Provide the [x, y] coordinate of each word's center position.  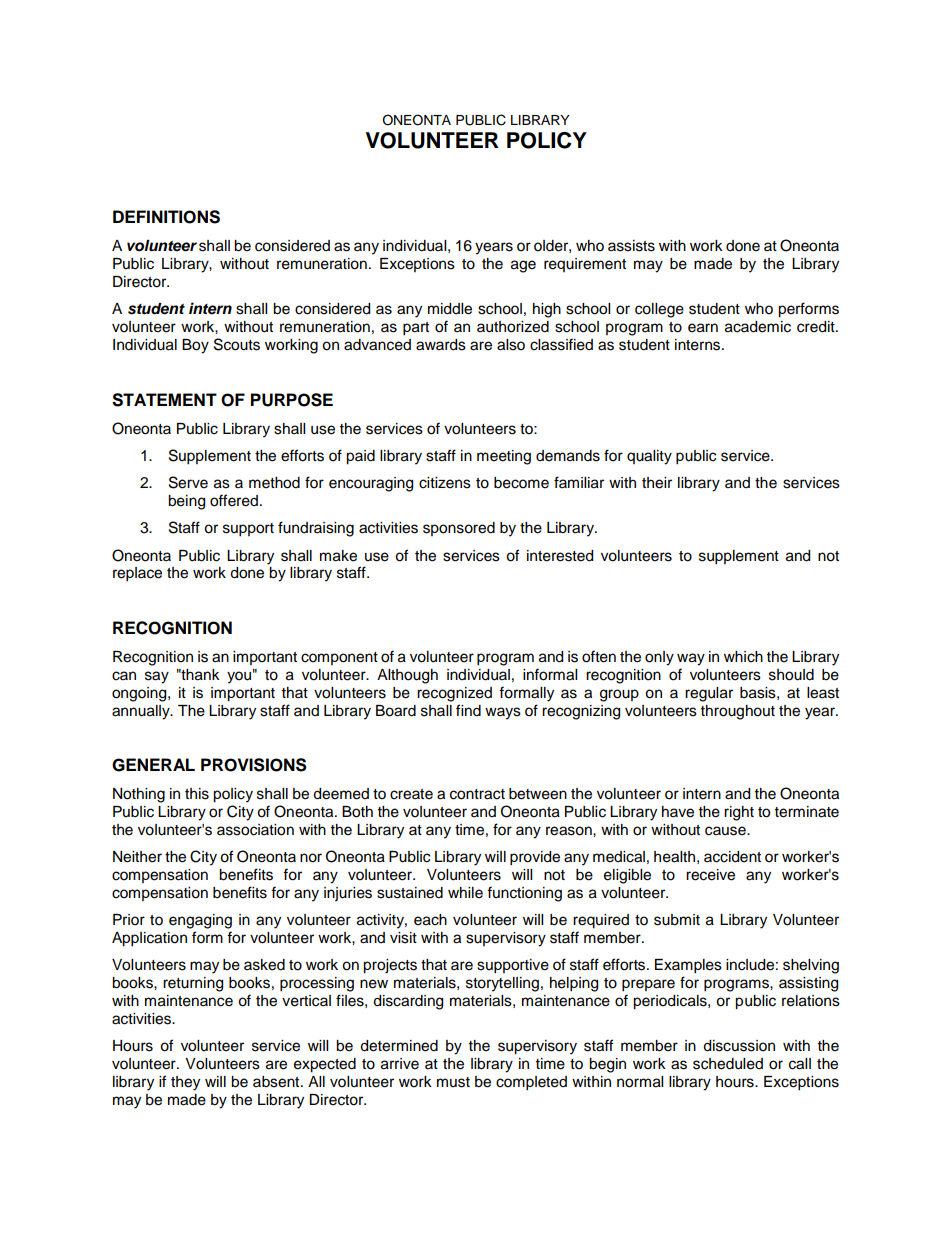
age [523, 266]
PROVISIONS [254, 765]
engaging [200, 921]
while [465, 893]
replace [137, 574]
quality [649, 457]
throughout [738, 712]
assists [631, 246]
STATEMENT [164, 400]
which [743, 657]
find [468, 710]
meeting [504, 457]
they [185, 1083]
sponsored [459, 529]
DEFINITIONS [166, 217]
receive [710, 875]
